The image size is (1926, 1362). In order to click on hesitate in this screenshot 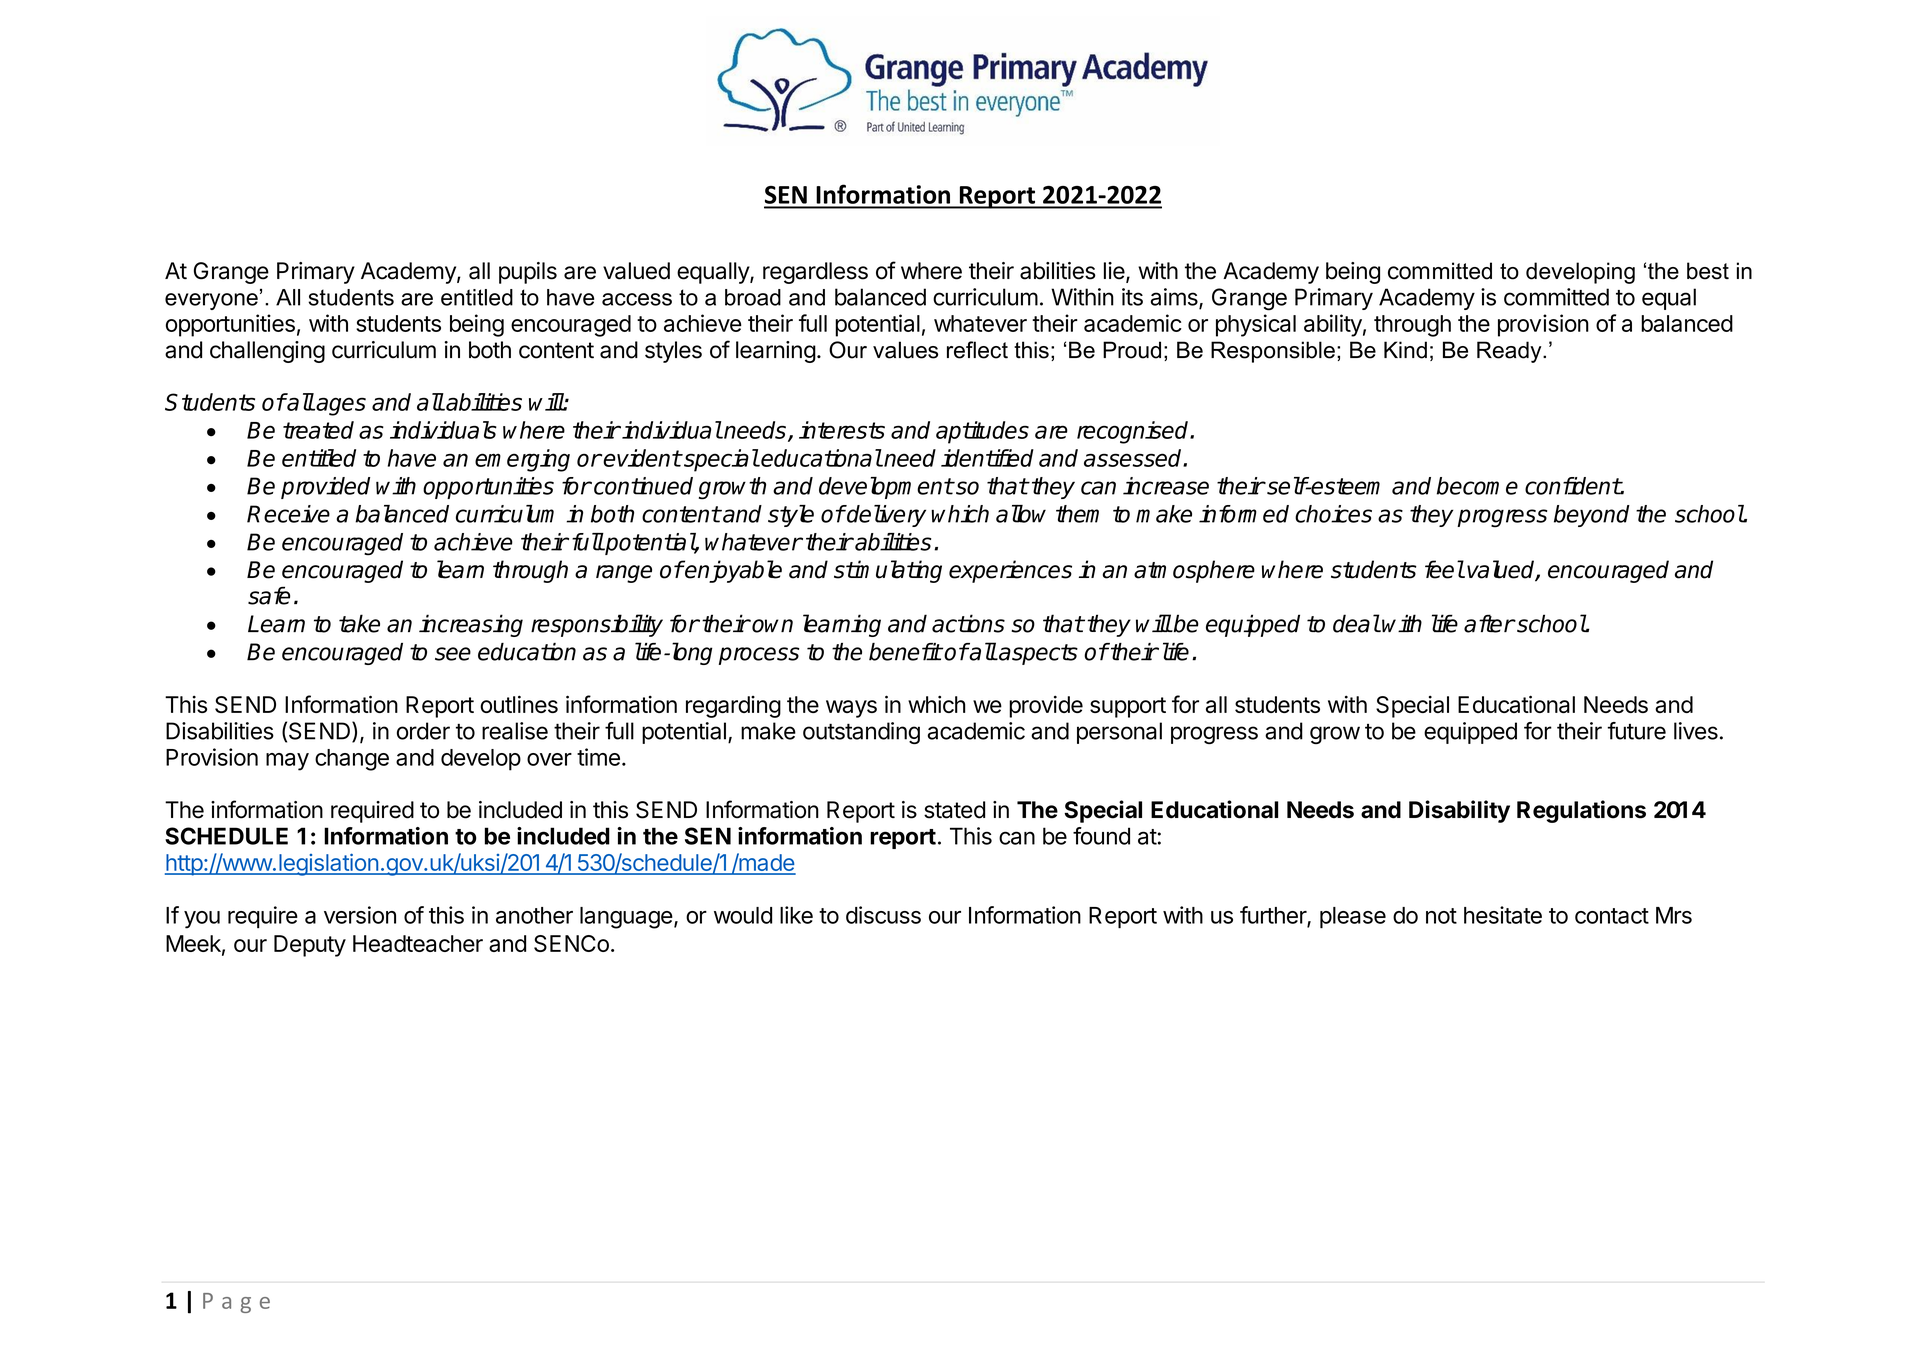, I will do `click(1503, 915)`.
